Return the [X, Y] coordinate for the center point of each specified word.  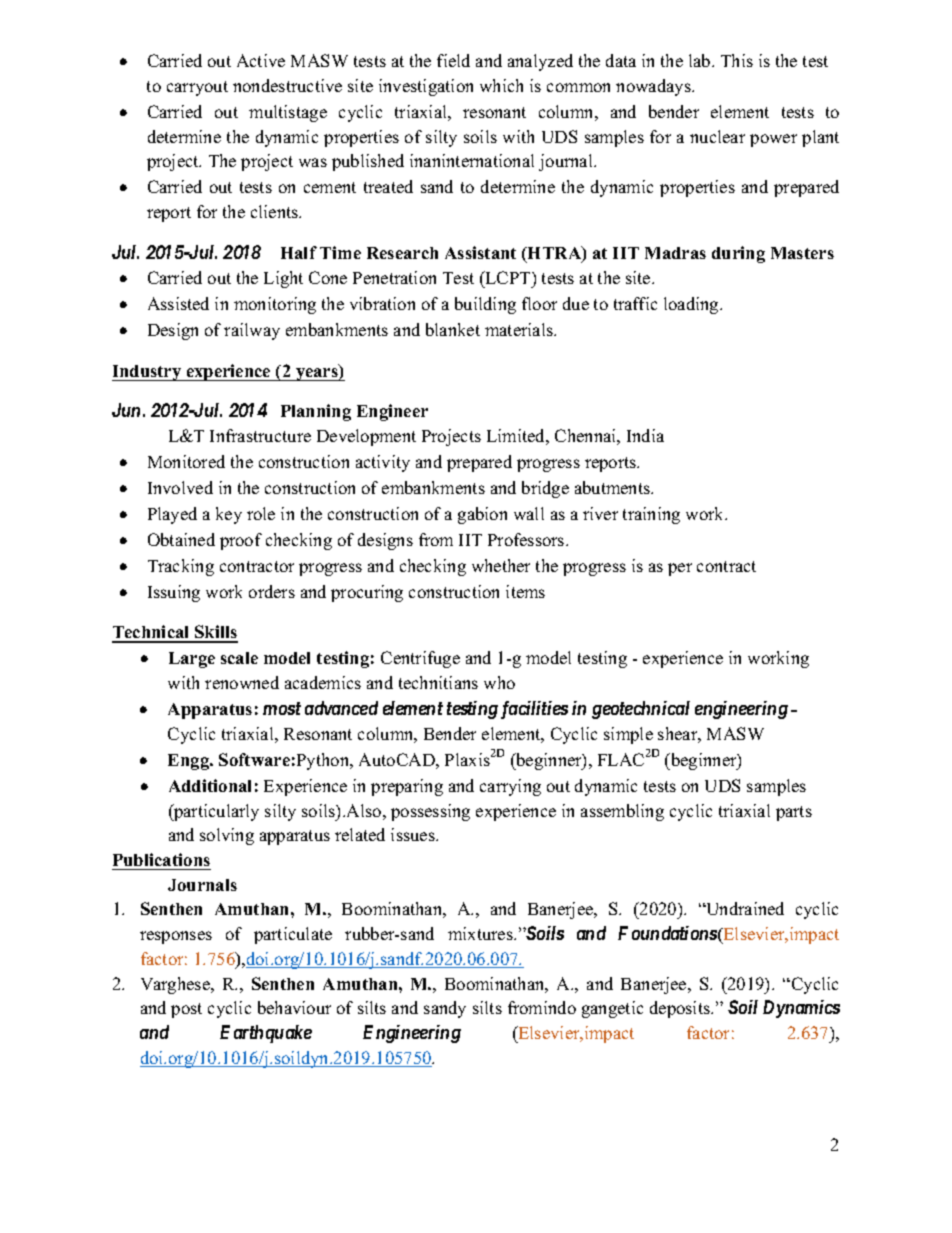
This [737, 60]
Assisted [178, 303]
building [485, 305]
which [501, 85]
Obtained [181, 539]
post [186, 1010]
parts [794, 813]
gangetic [612, 1009]
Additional [210, 785]
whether [501, 565]
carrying [510, 787]
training [651, 515]
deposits [681, 1009]
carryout [197, 88]
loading [692, 305]
